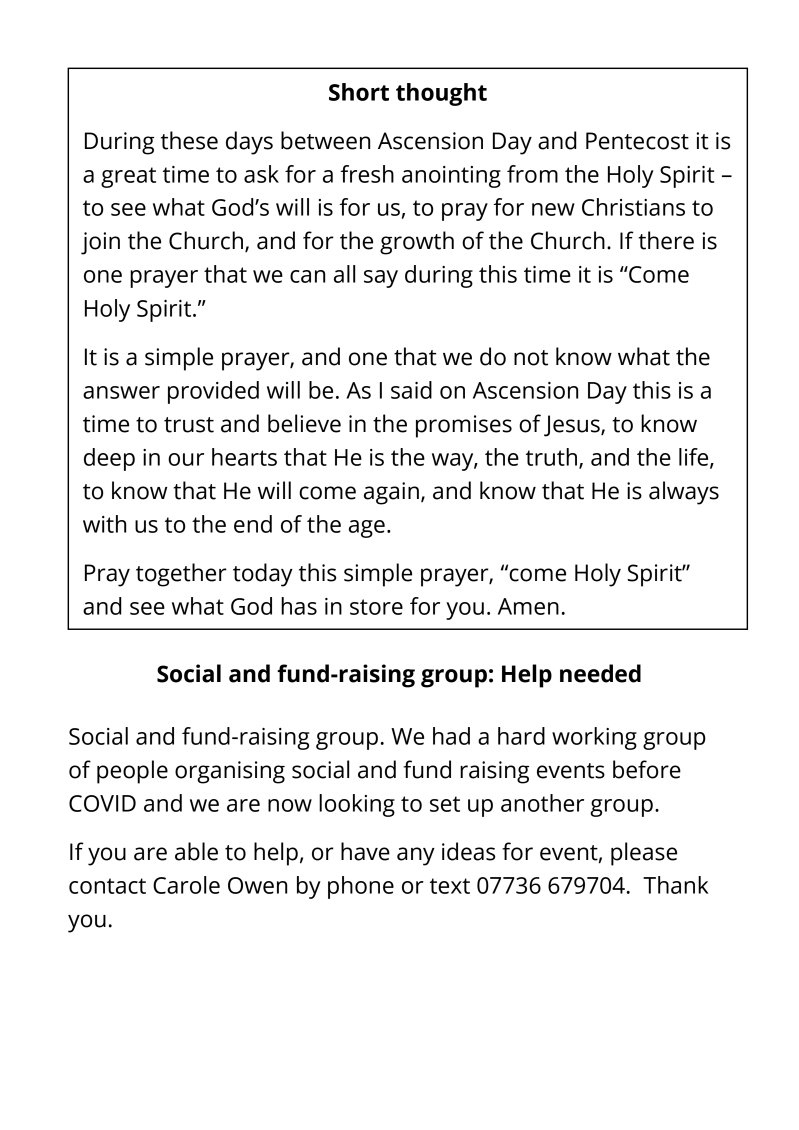 This screenshot has height=1130, width=799. I want to click on again, so click(391, 493).
